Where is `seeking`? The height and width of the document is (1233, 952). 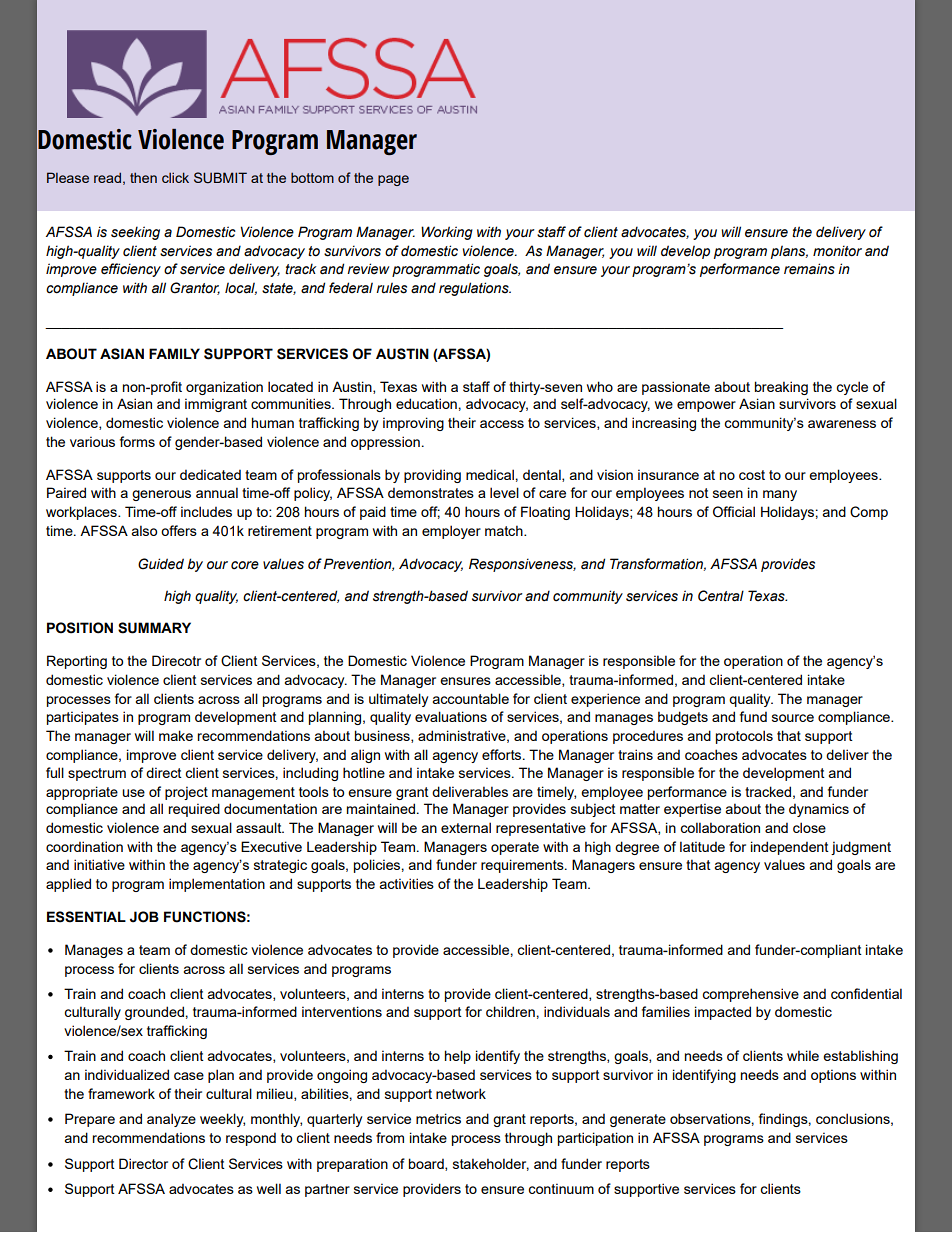
seeking is located at coordinates (135, 233).
